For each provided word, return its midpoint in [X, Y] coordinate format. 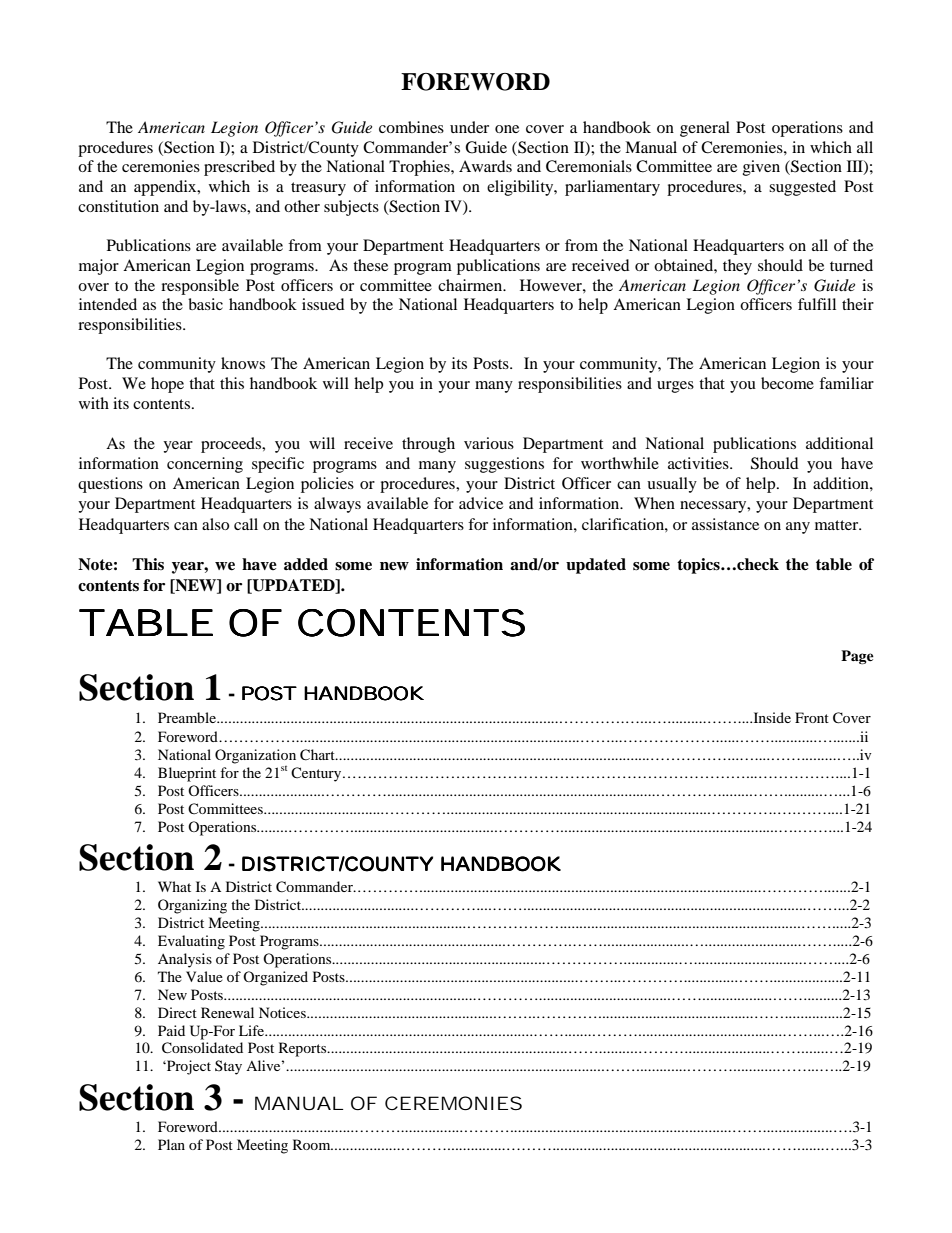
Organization [255, 756]
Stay [228, 1067]
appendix [166, 188]
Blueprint [187, 774]
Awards [485, 166]
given [761, 168]
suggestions [504, 465]
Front [812, 717]
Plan [171, 1144]
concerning [205, 465]
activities [699, 463]
